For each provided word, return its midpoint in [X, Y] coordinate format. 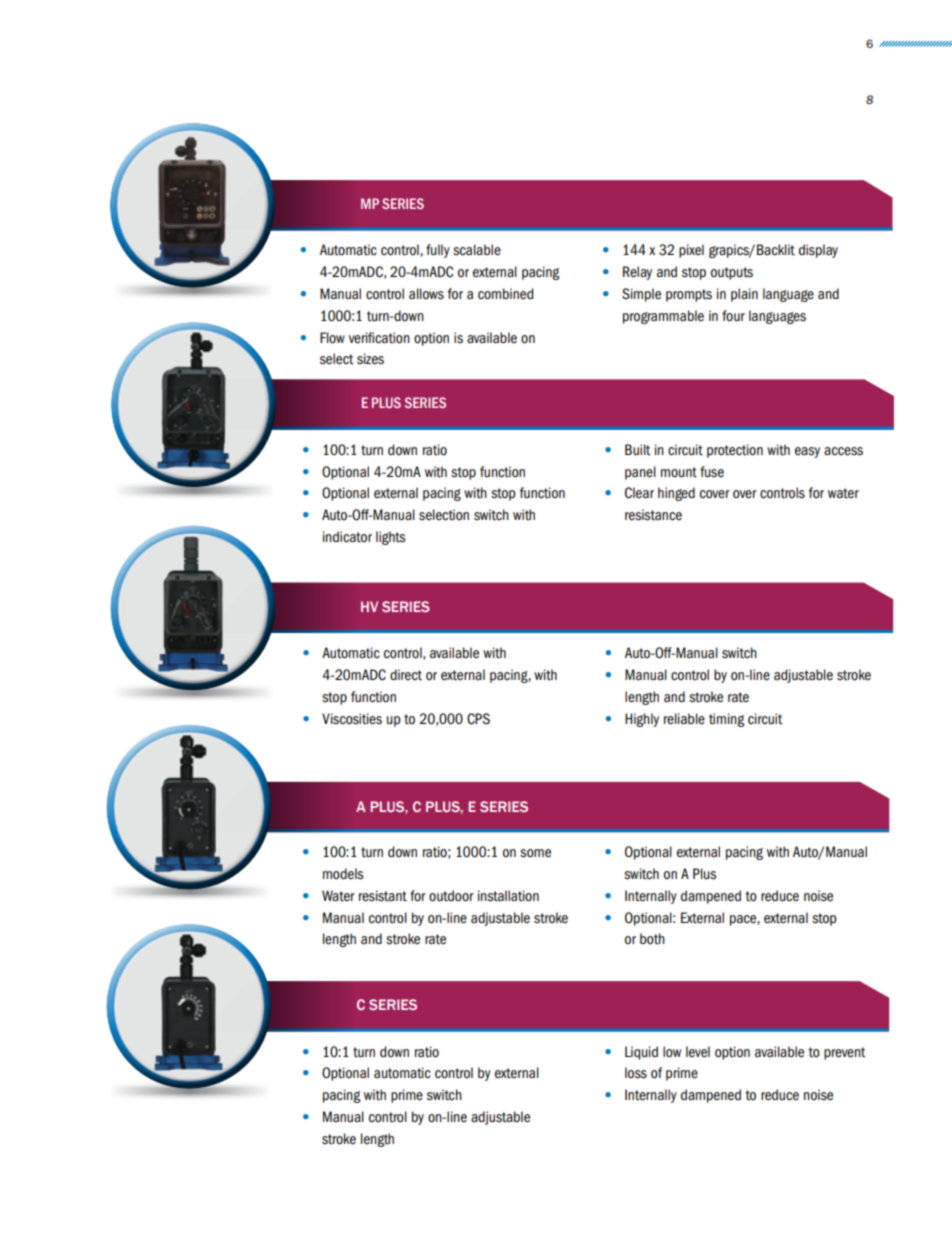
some [535, 853]
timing [727, 720]
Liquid [641, 1053]
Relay [637, 273]
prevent [845, 1053]
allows [426, 294]
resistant [383, 896]
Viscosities [352, 719]
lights [390, 538]
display [818, 251]
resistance [653, 515]
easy [807, 452]
